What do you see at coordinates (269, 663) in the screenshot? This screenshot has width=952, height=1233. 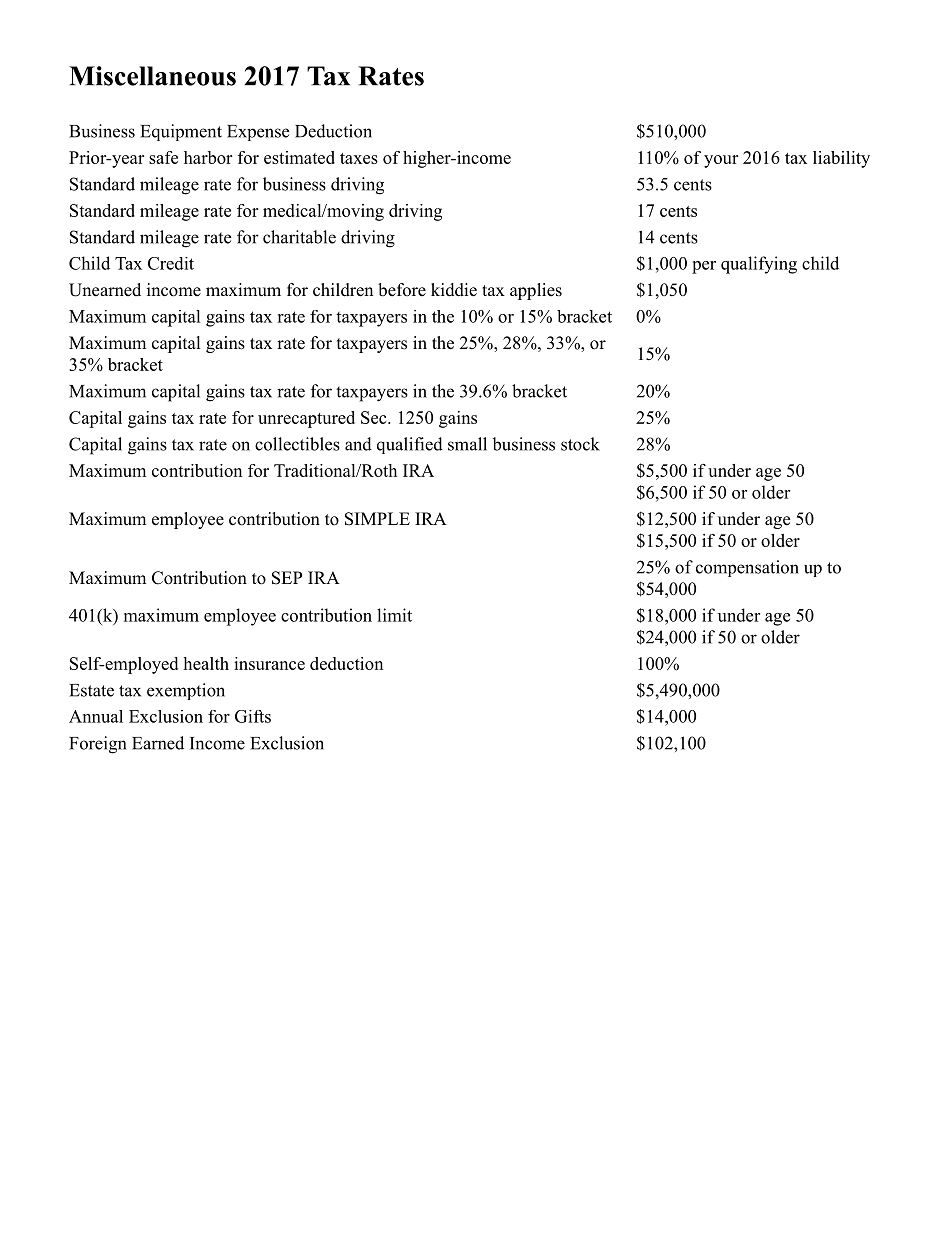 I see `insurance` at bounding box center [269, 663].
